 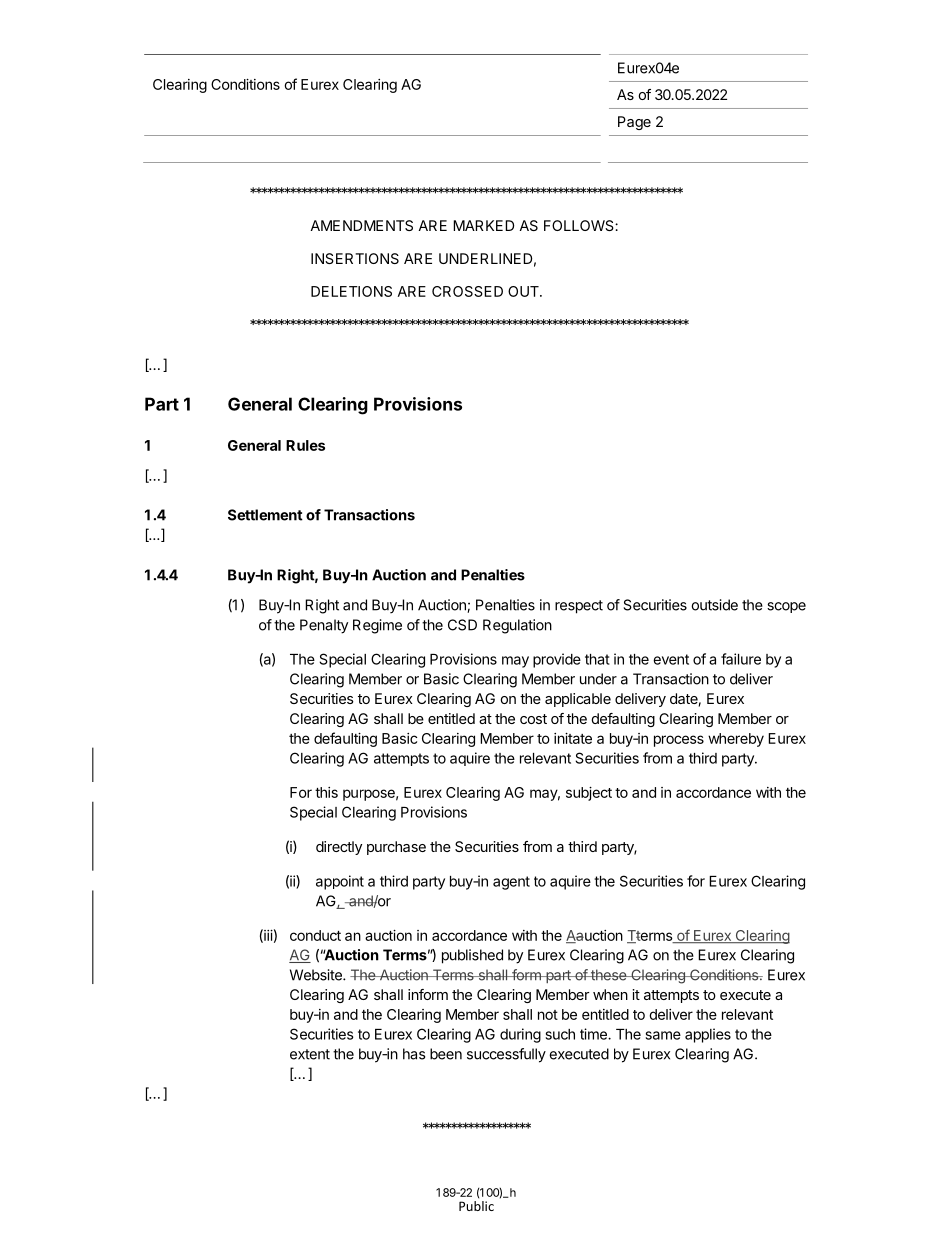 What do you see at coordinates (467, 291) in the screenshot?
I see `CROSSED` at bounding box center [467, 291].
